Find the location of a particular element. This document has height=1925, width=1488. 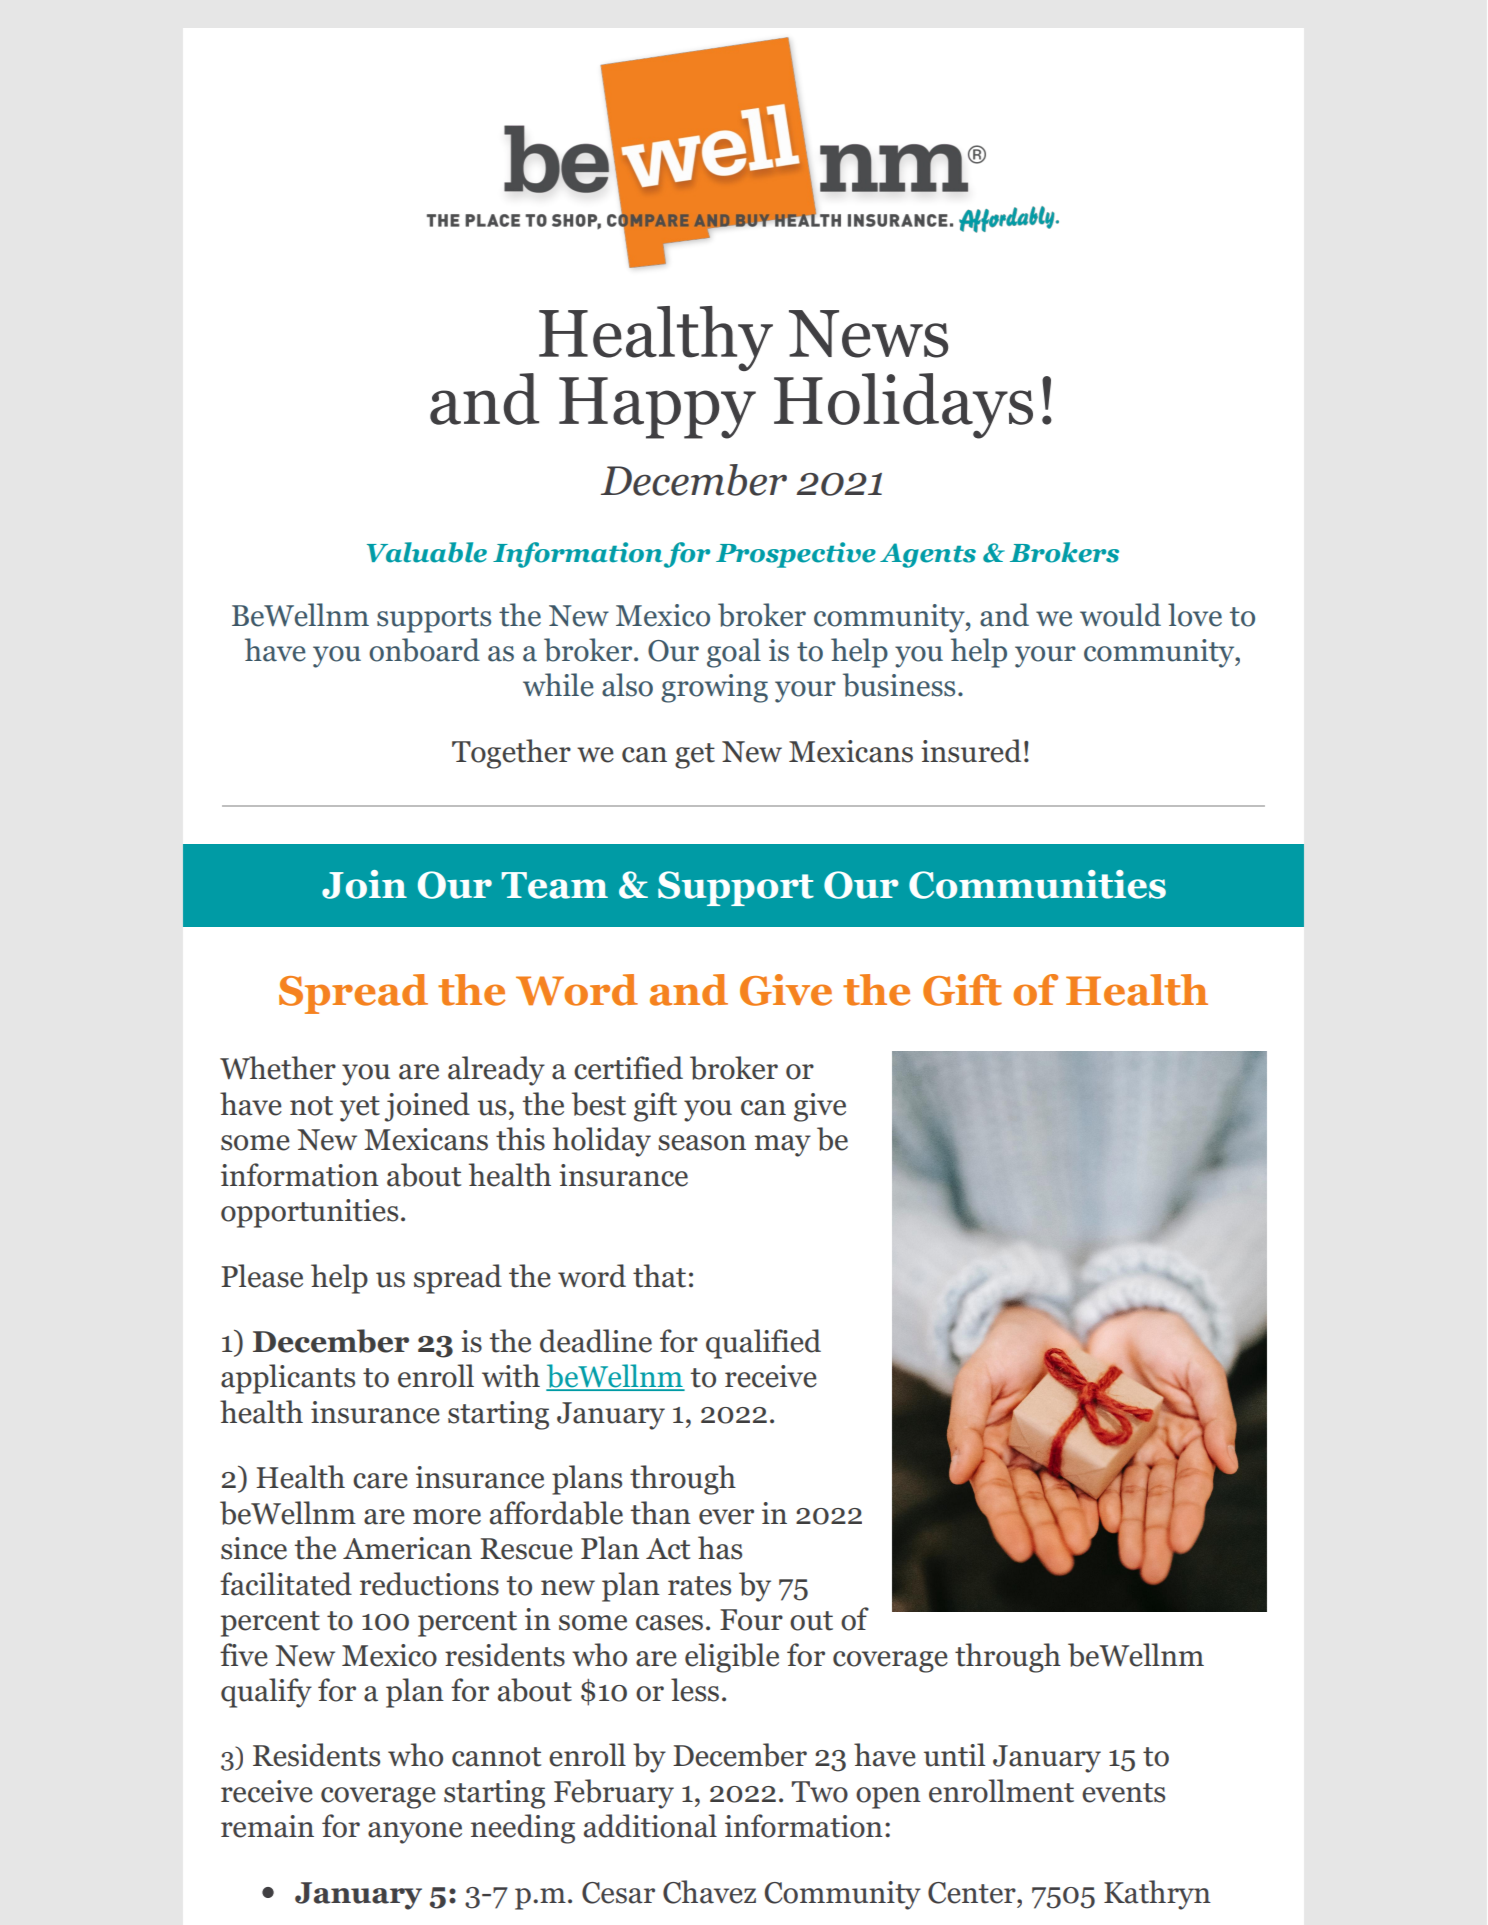

care is located at coordinates (380, 1481).
